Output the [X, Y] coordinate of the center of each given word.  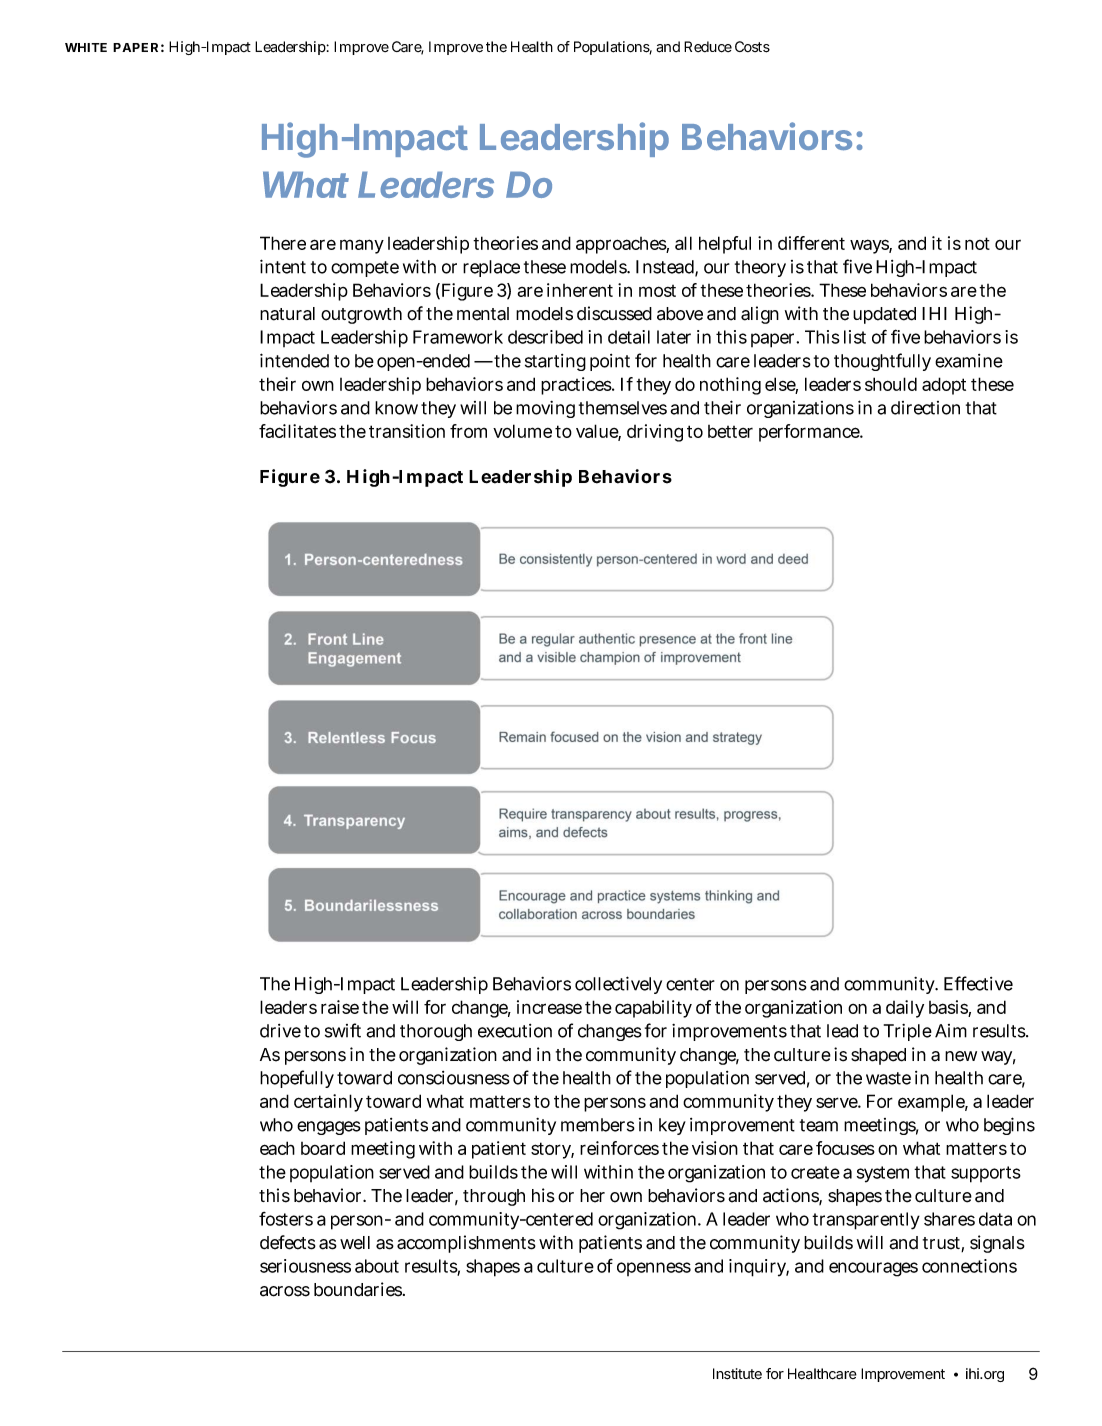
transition [407, 431]
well [355, 1243]
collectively [618, 985]
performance [809, 433]
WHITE [86, 47]
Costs [752, 47]
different [811, 243]
